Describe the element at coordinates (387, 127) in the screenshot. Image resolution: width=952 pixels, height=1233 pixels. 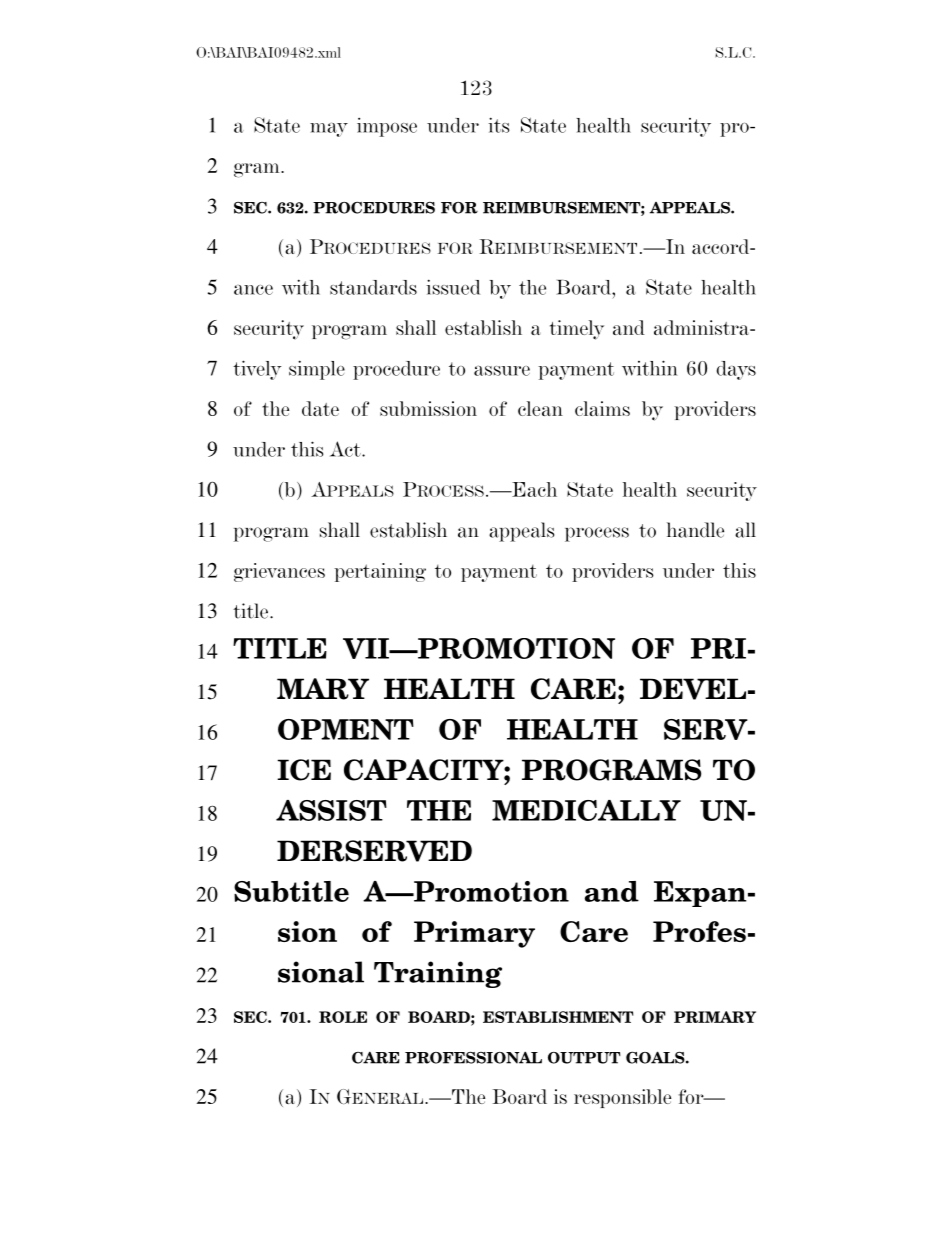
I see `impose` at that location.
